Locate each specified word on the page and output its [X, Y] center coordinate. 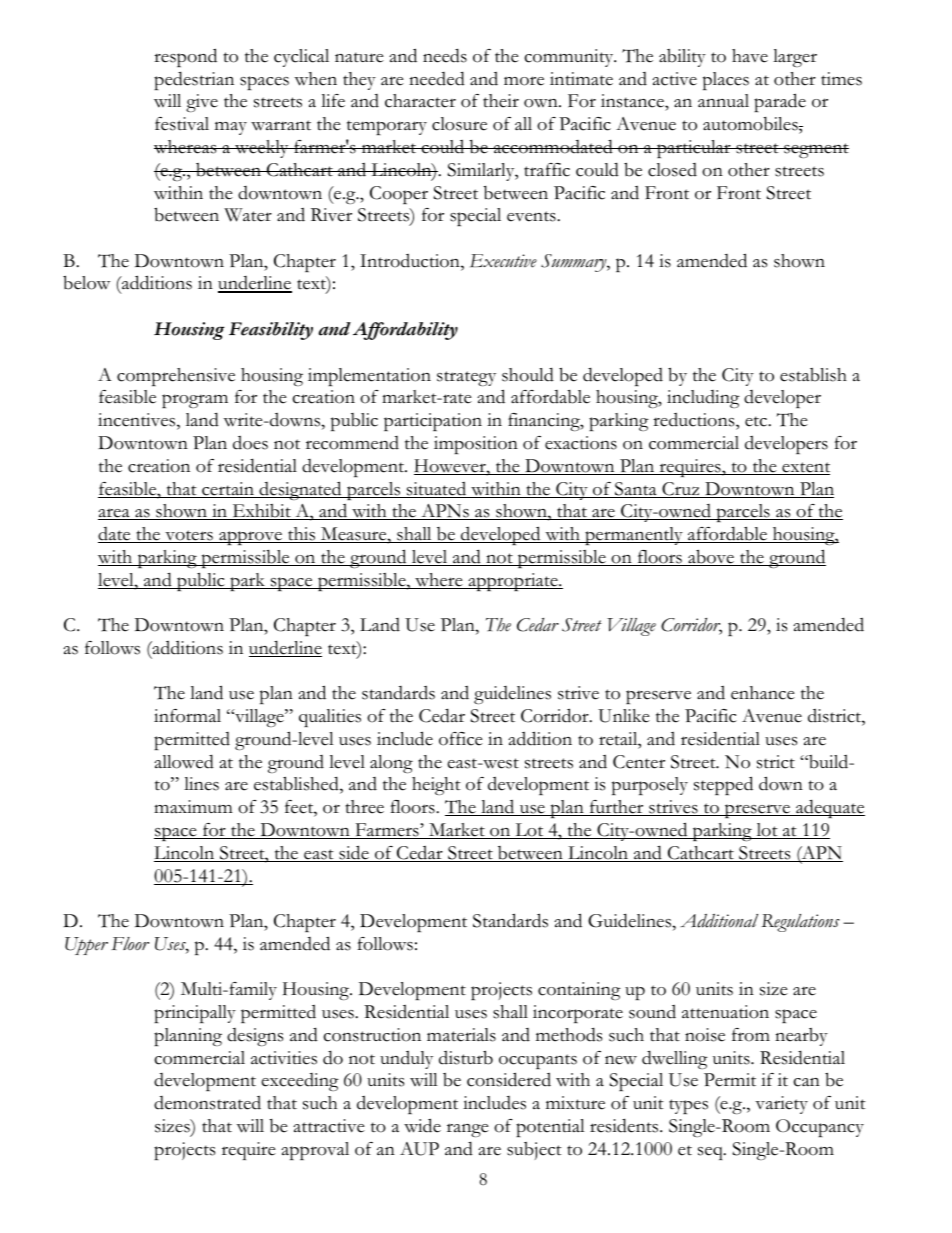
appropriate [513, 582]
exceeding [300, 1082]
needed [437, 78]
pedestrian [194, 80]
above [711, 557]
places [726, 81]
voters [189, 536]
